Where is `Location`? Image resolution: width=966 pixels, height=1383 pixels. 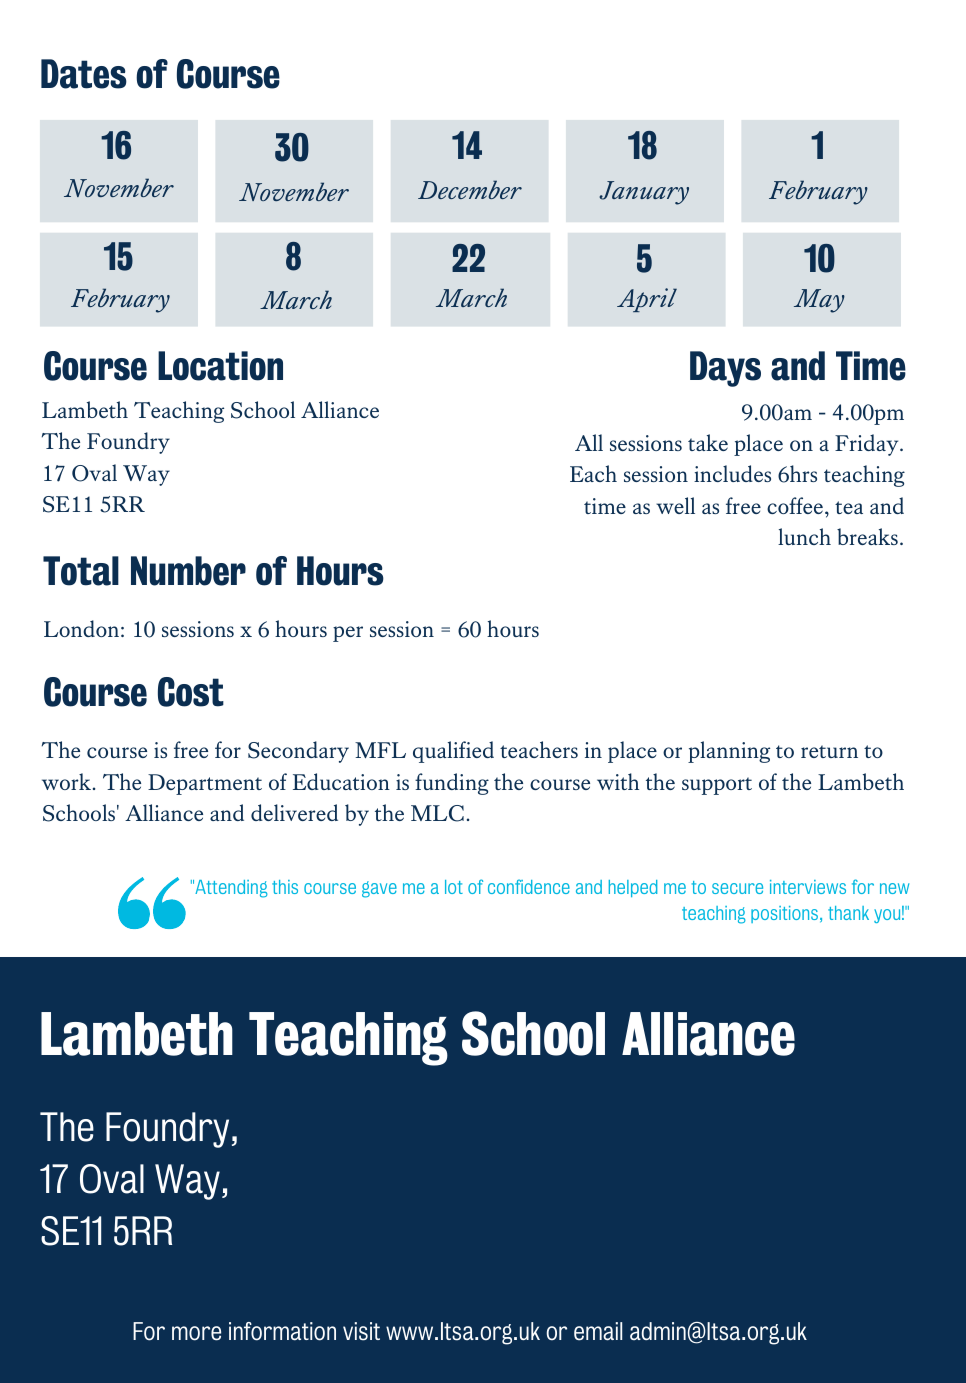 Location is located at coordinates (220, 366).
